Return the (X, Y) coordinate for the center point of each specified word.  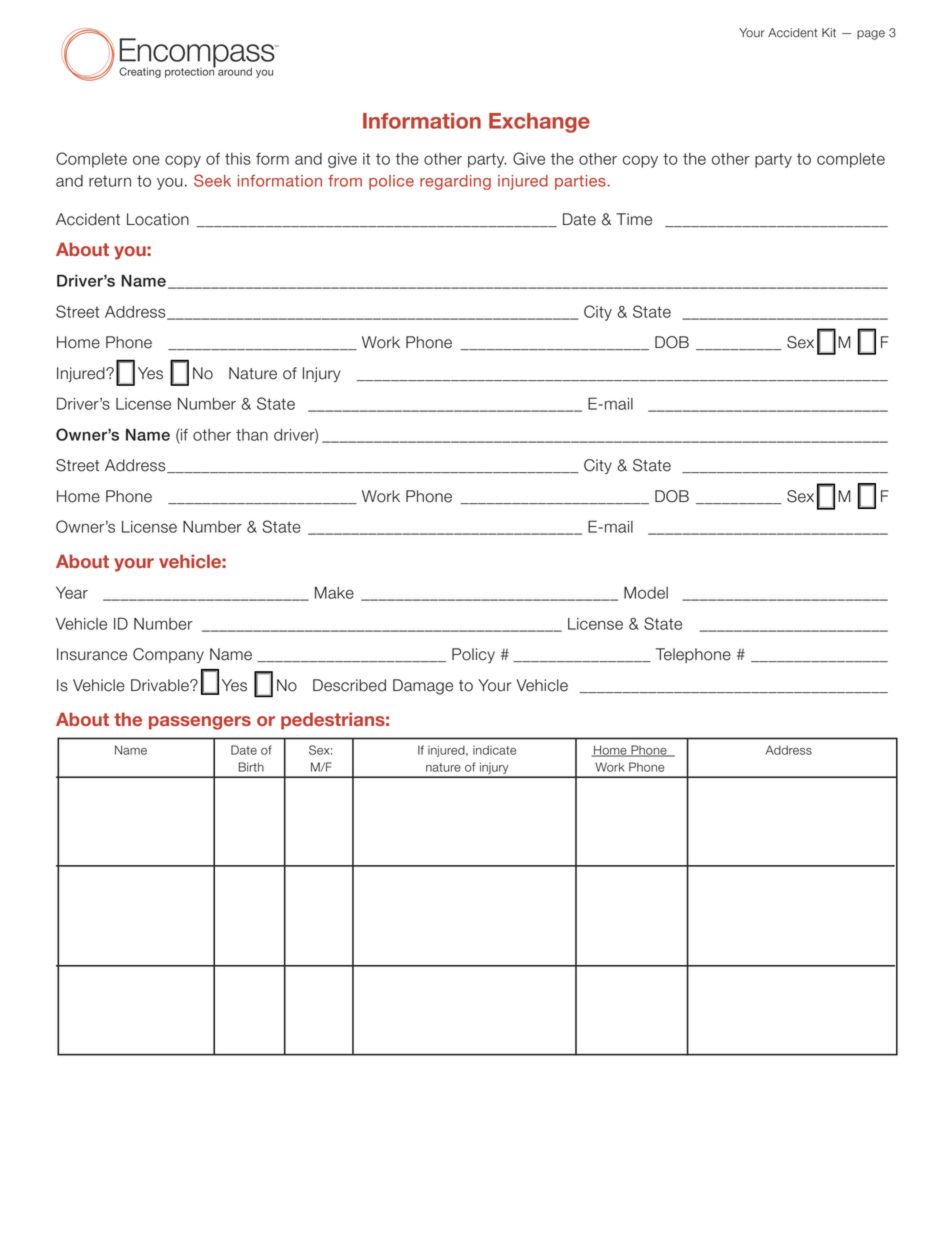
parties (581, 182)
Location (158, 219)
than (252, 435)
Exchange (539, 123)
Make (334, 592)
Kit (829, 32)
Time (634, 219)
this (238, 159)
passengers (200, 723)
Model (646, 592)
